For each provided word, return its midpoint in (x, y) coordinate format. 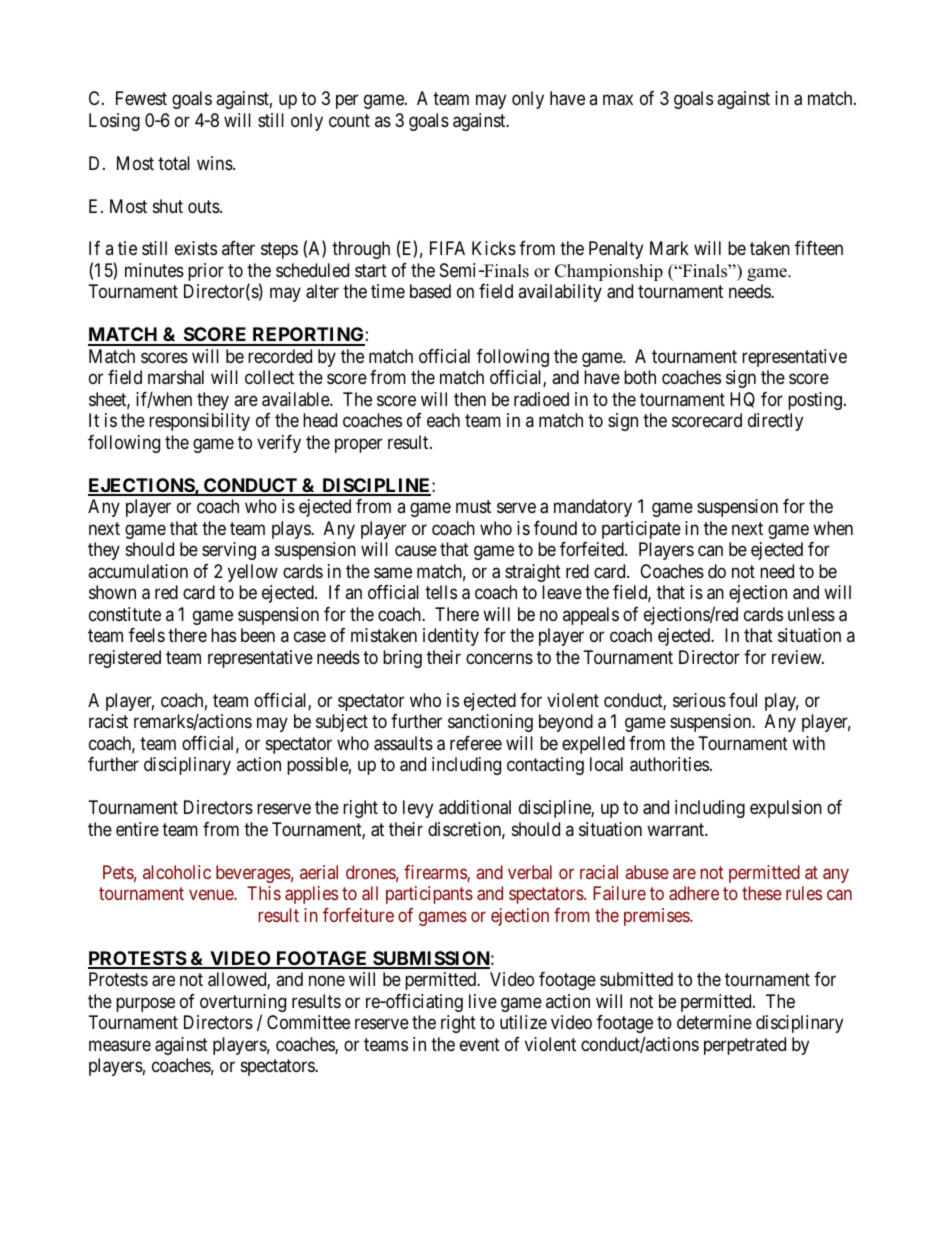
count (349, 120)
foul (743, 700)
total (174, 163)
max (618, 100)
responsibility (199, 422)
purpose (145, 1004)
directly (775, 422)
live (483, 1001)
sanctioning (490, 723)
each (443, 420)
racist (108, 721)
